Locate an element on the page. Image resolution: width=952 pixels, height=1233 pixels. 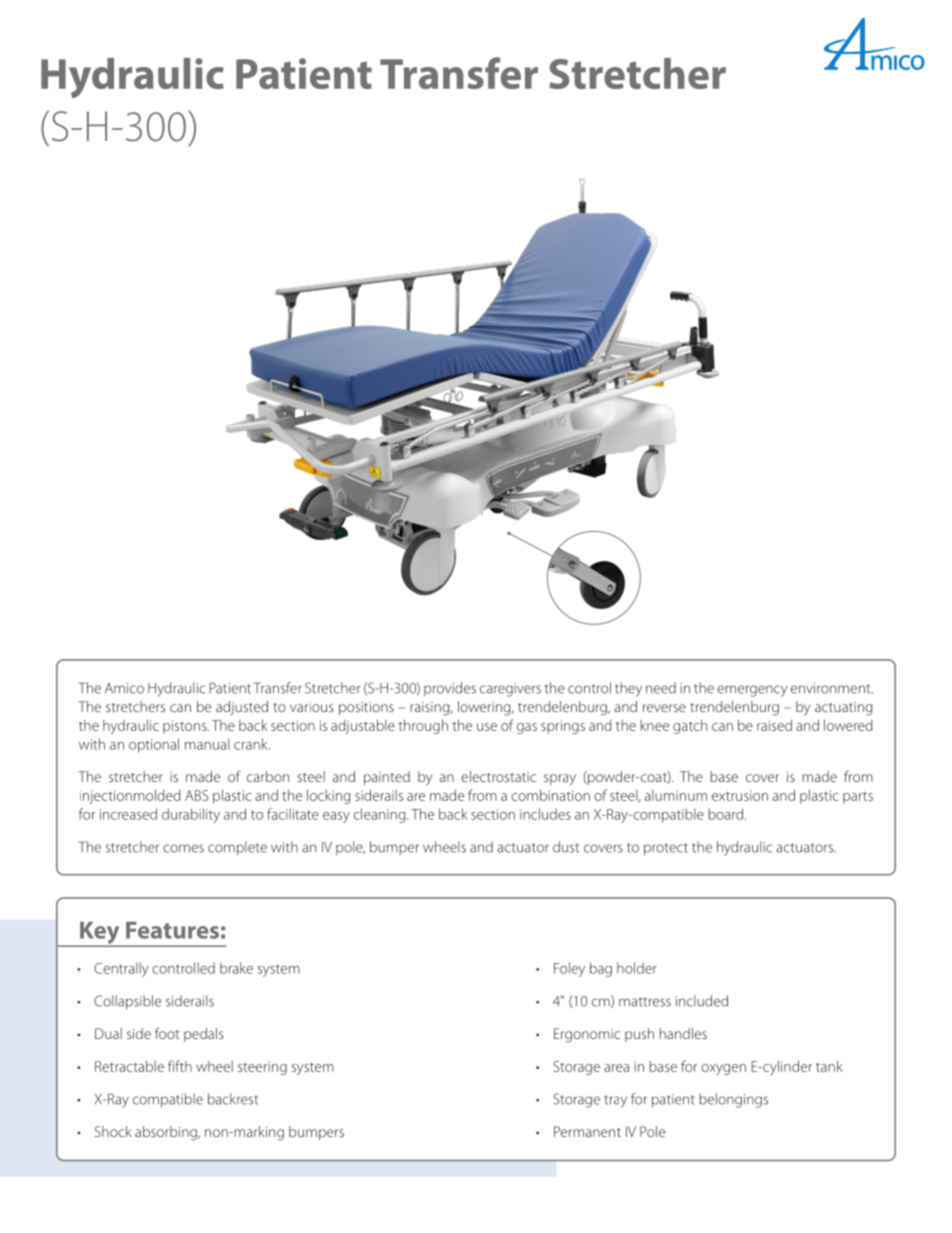
Permanent is located at coordinates (587, 1131).
